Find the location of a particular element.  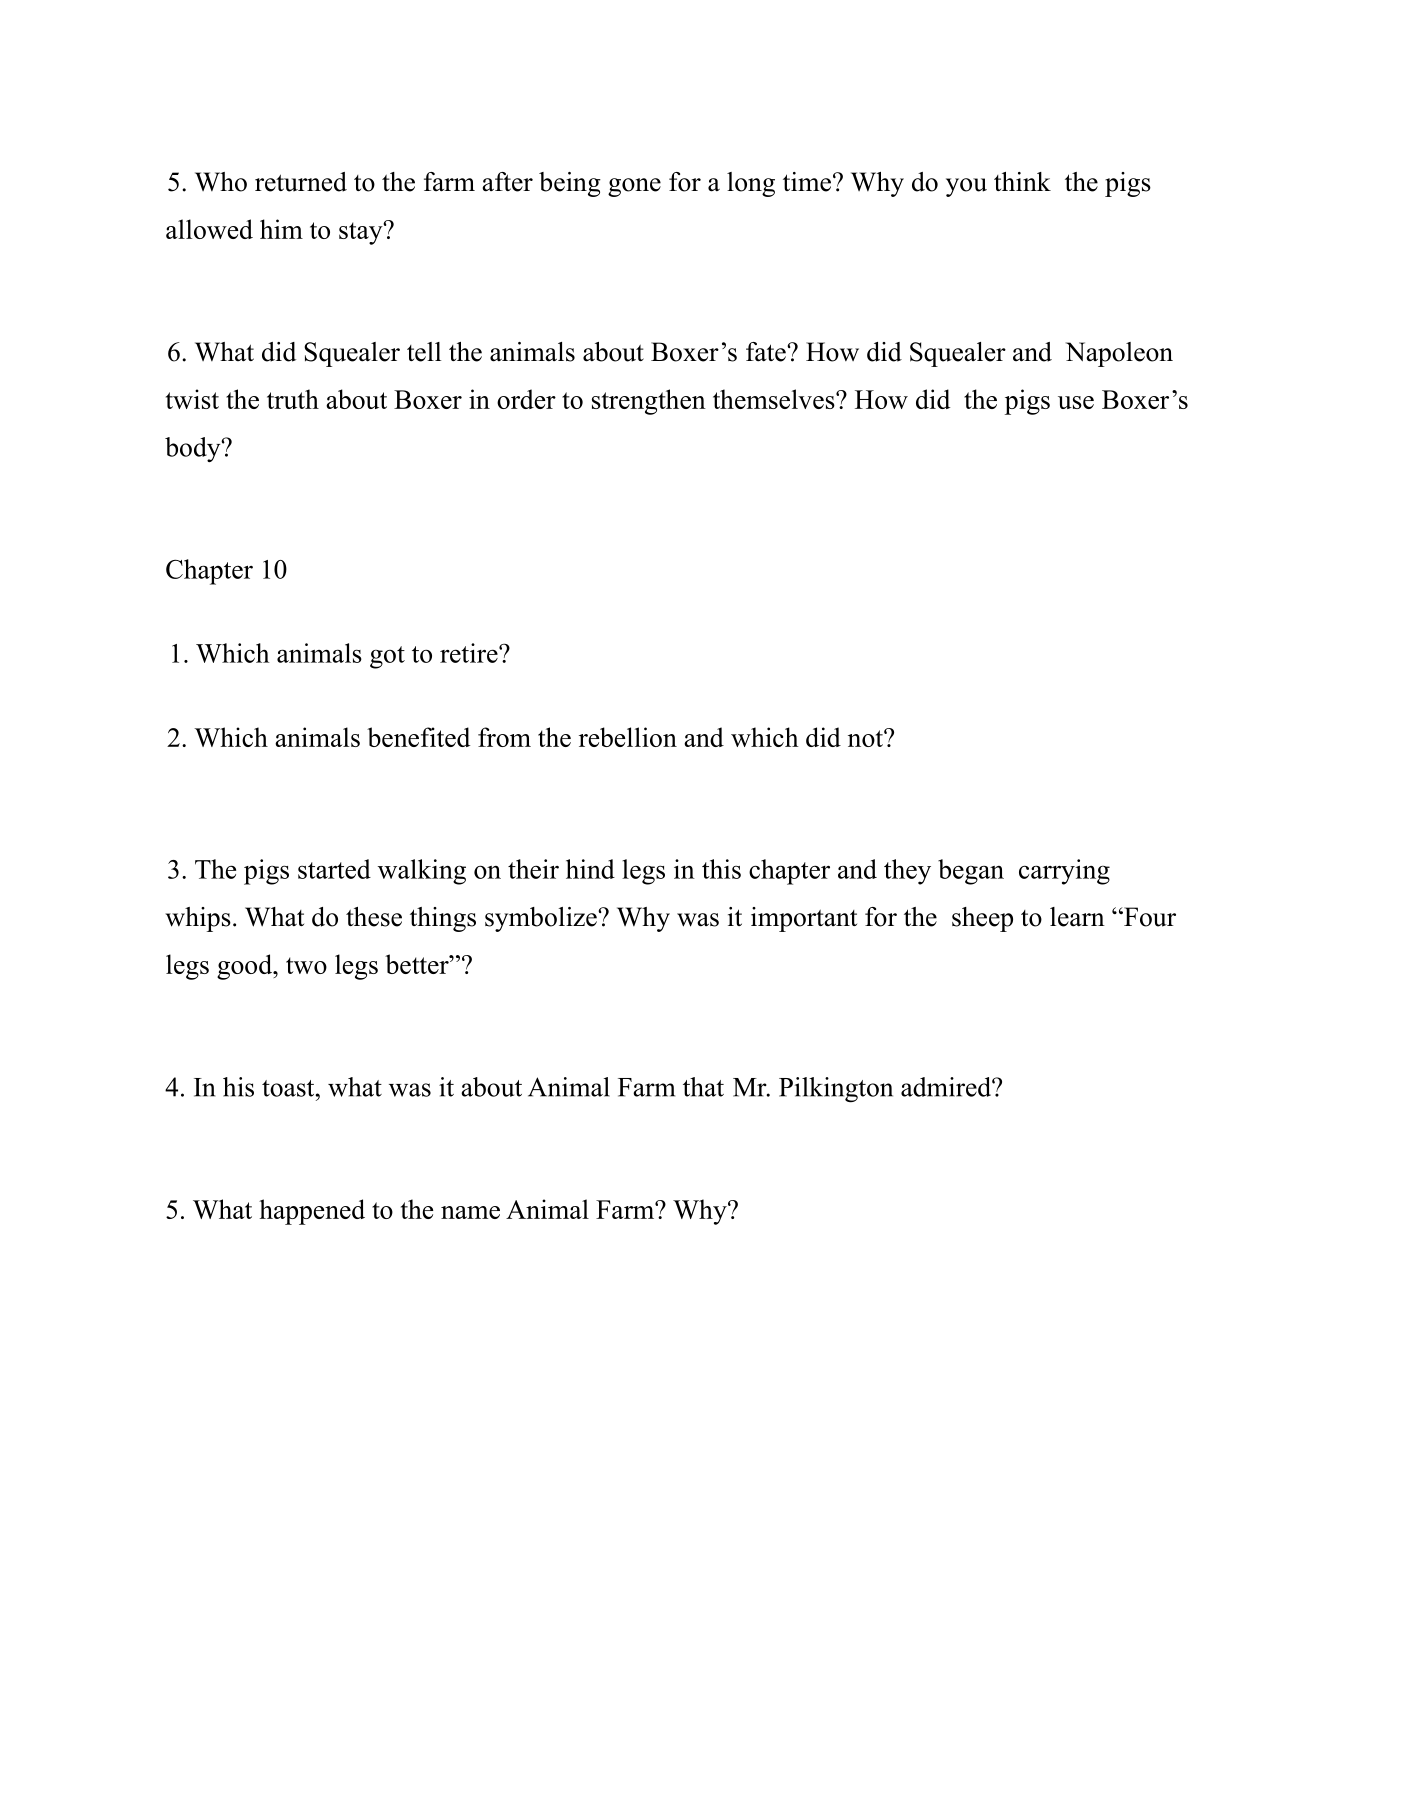

carrying is located at coordinates (1064, 872).
